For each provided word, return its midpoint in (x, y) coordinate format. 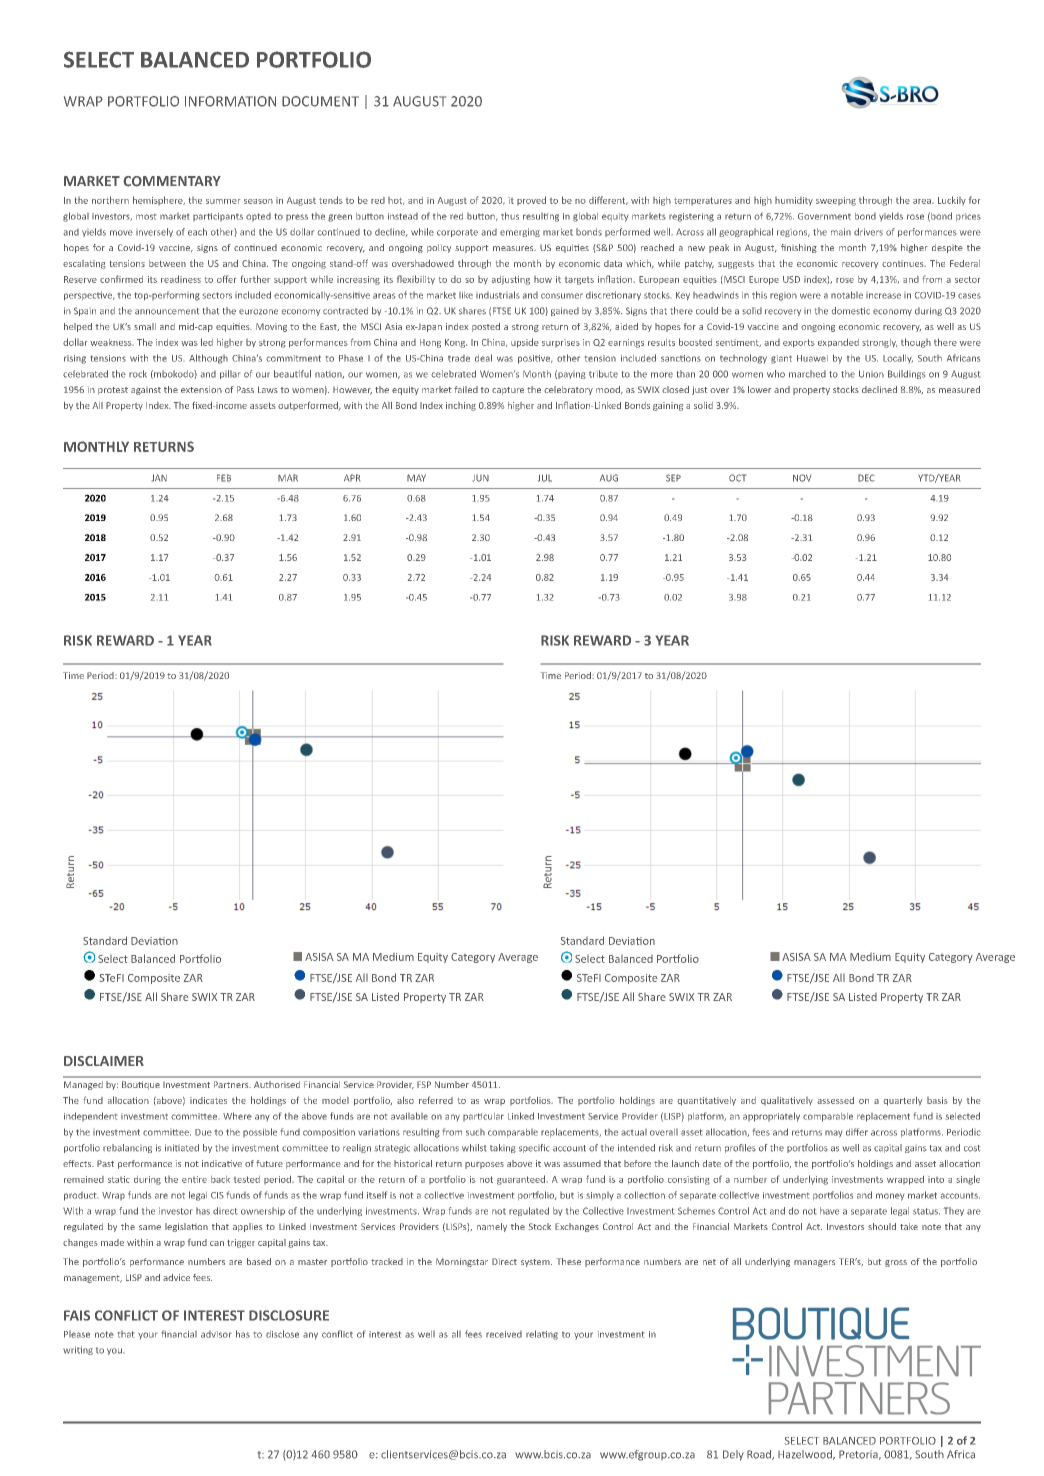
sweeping (836, 201)
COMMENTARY (172, 181)
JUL (545, 478)
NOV (802, 478)
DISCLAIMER (104, 1061)
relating (542, 1335)
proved (531, 200)
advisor (216, 1334)
